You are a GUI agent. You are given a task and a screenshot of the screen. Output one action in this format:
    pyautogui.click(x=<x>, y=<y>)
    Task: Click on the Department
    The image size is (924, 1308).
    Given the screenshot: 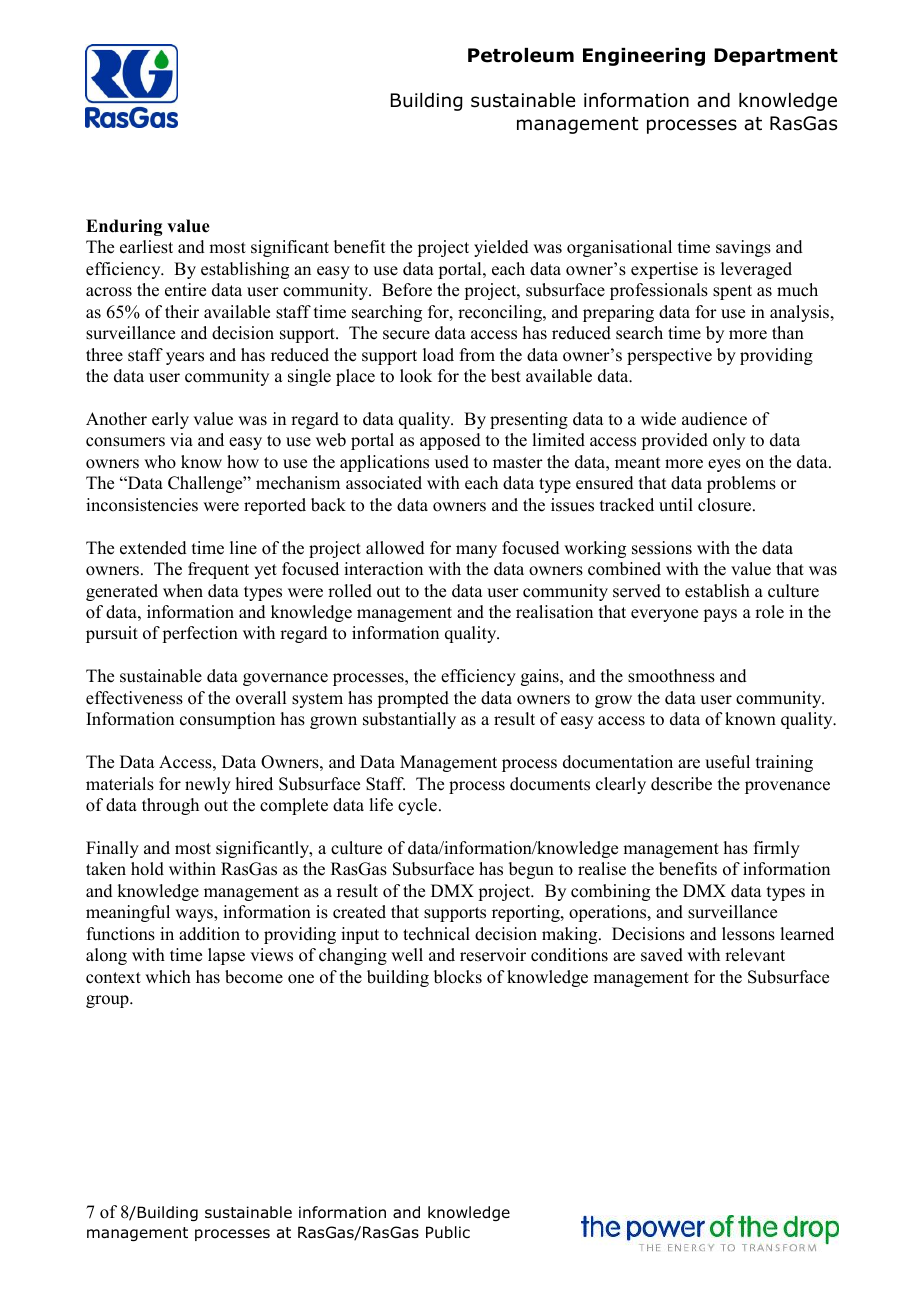 What is the action you would take?
    pyautogui.click(x=776, y=57)
